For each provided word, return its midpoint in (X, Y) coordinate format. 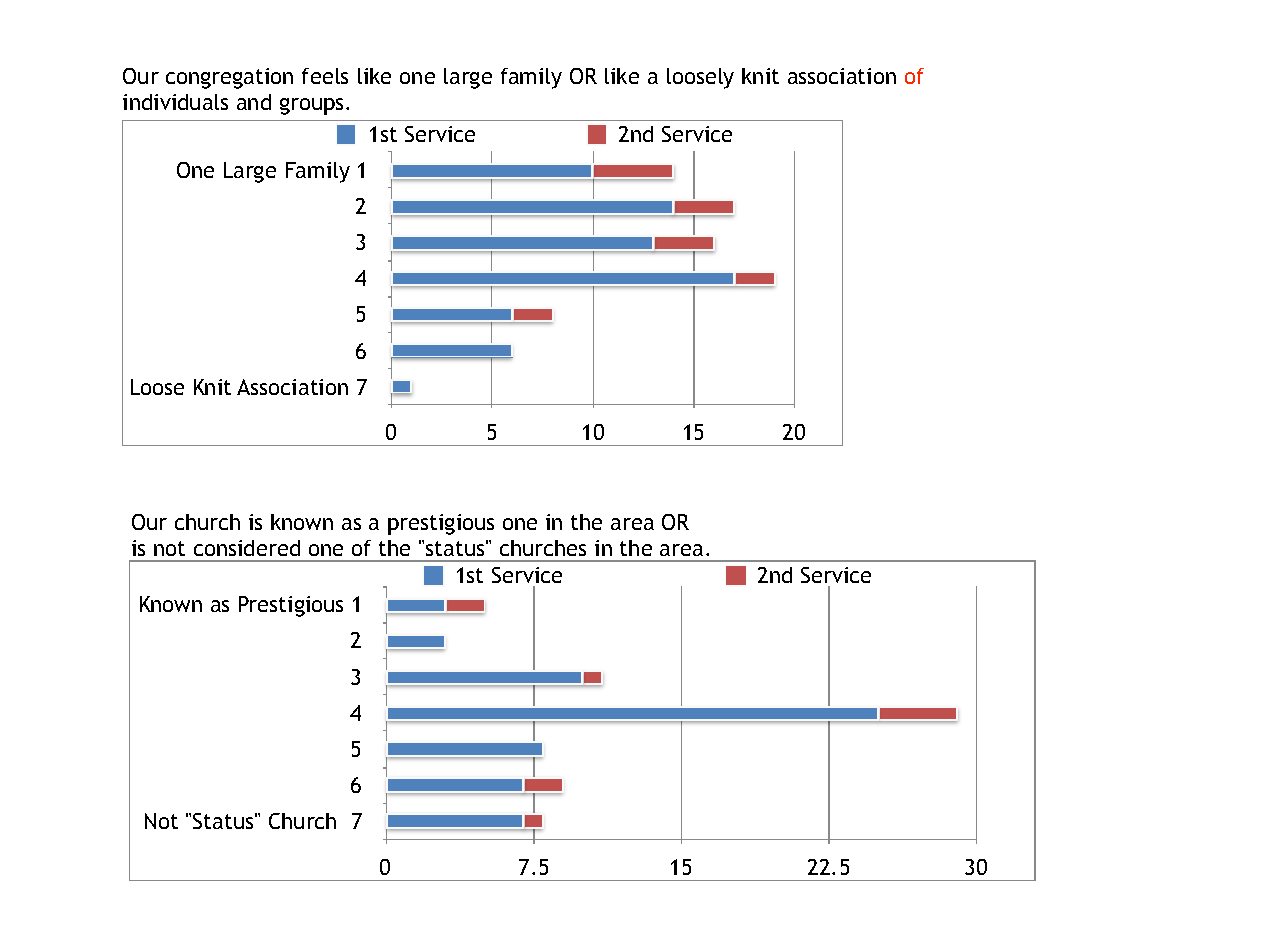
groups (313, 106)
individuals (175, 102)
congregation (229, 78)
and (254, 102)
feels (325, 76)
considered (247, 548)
